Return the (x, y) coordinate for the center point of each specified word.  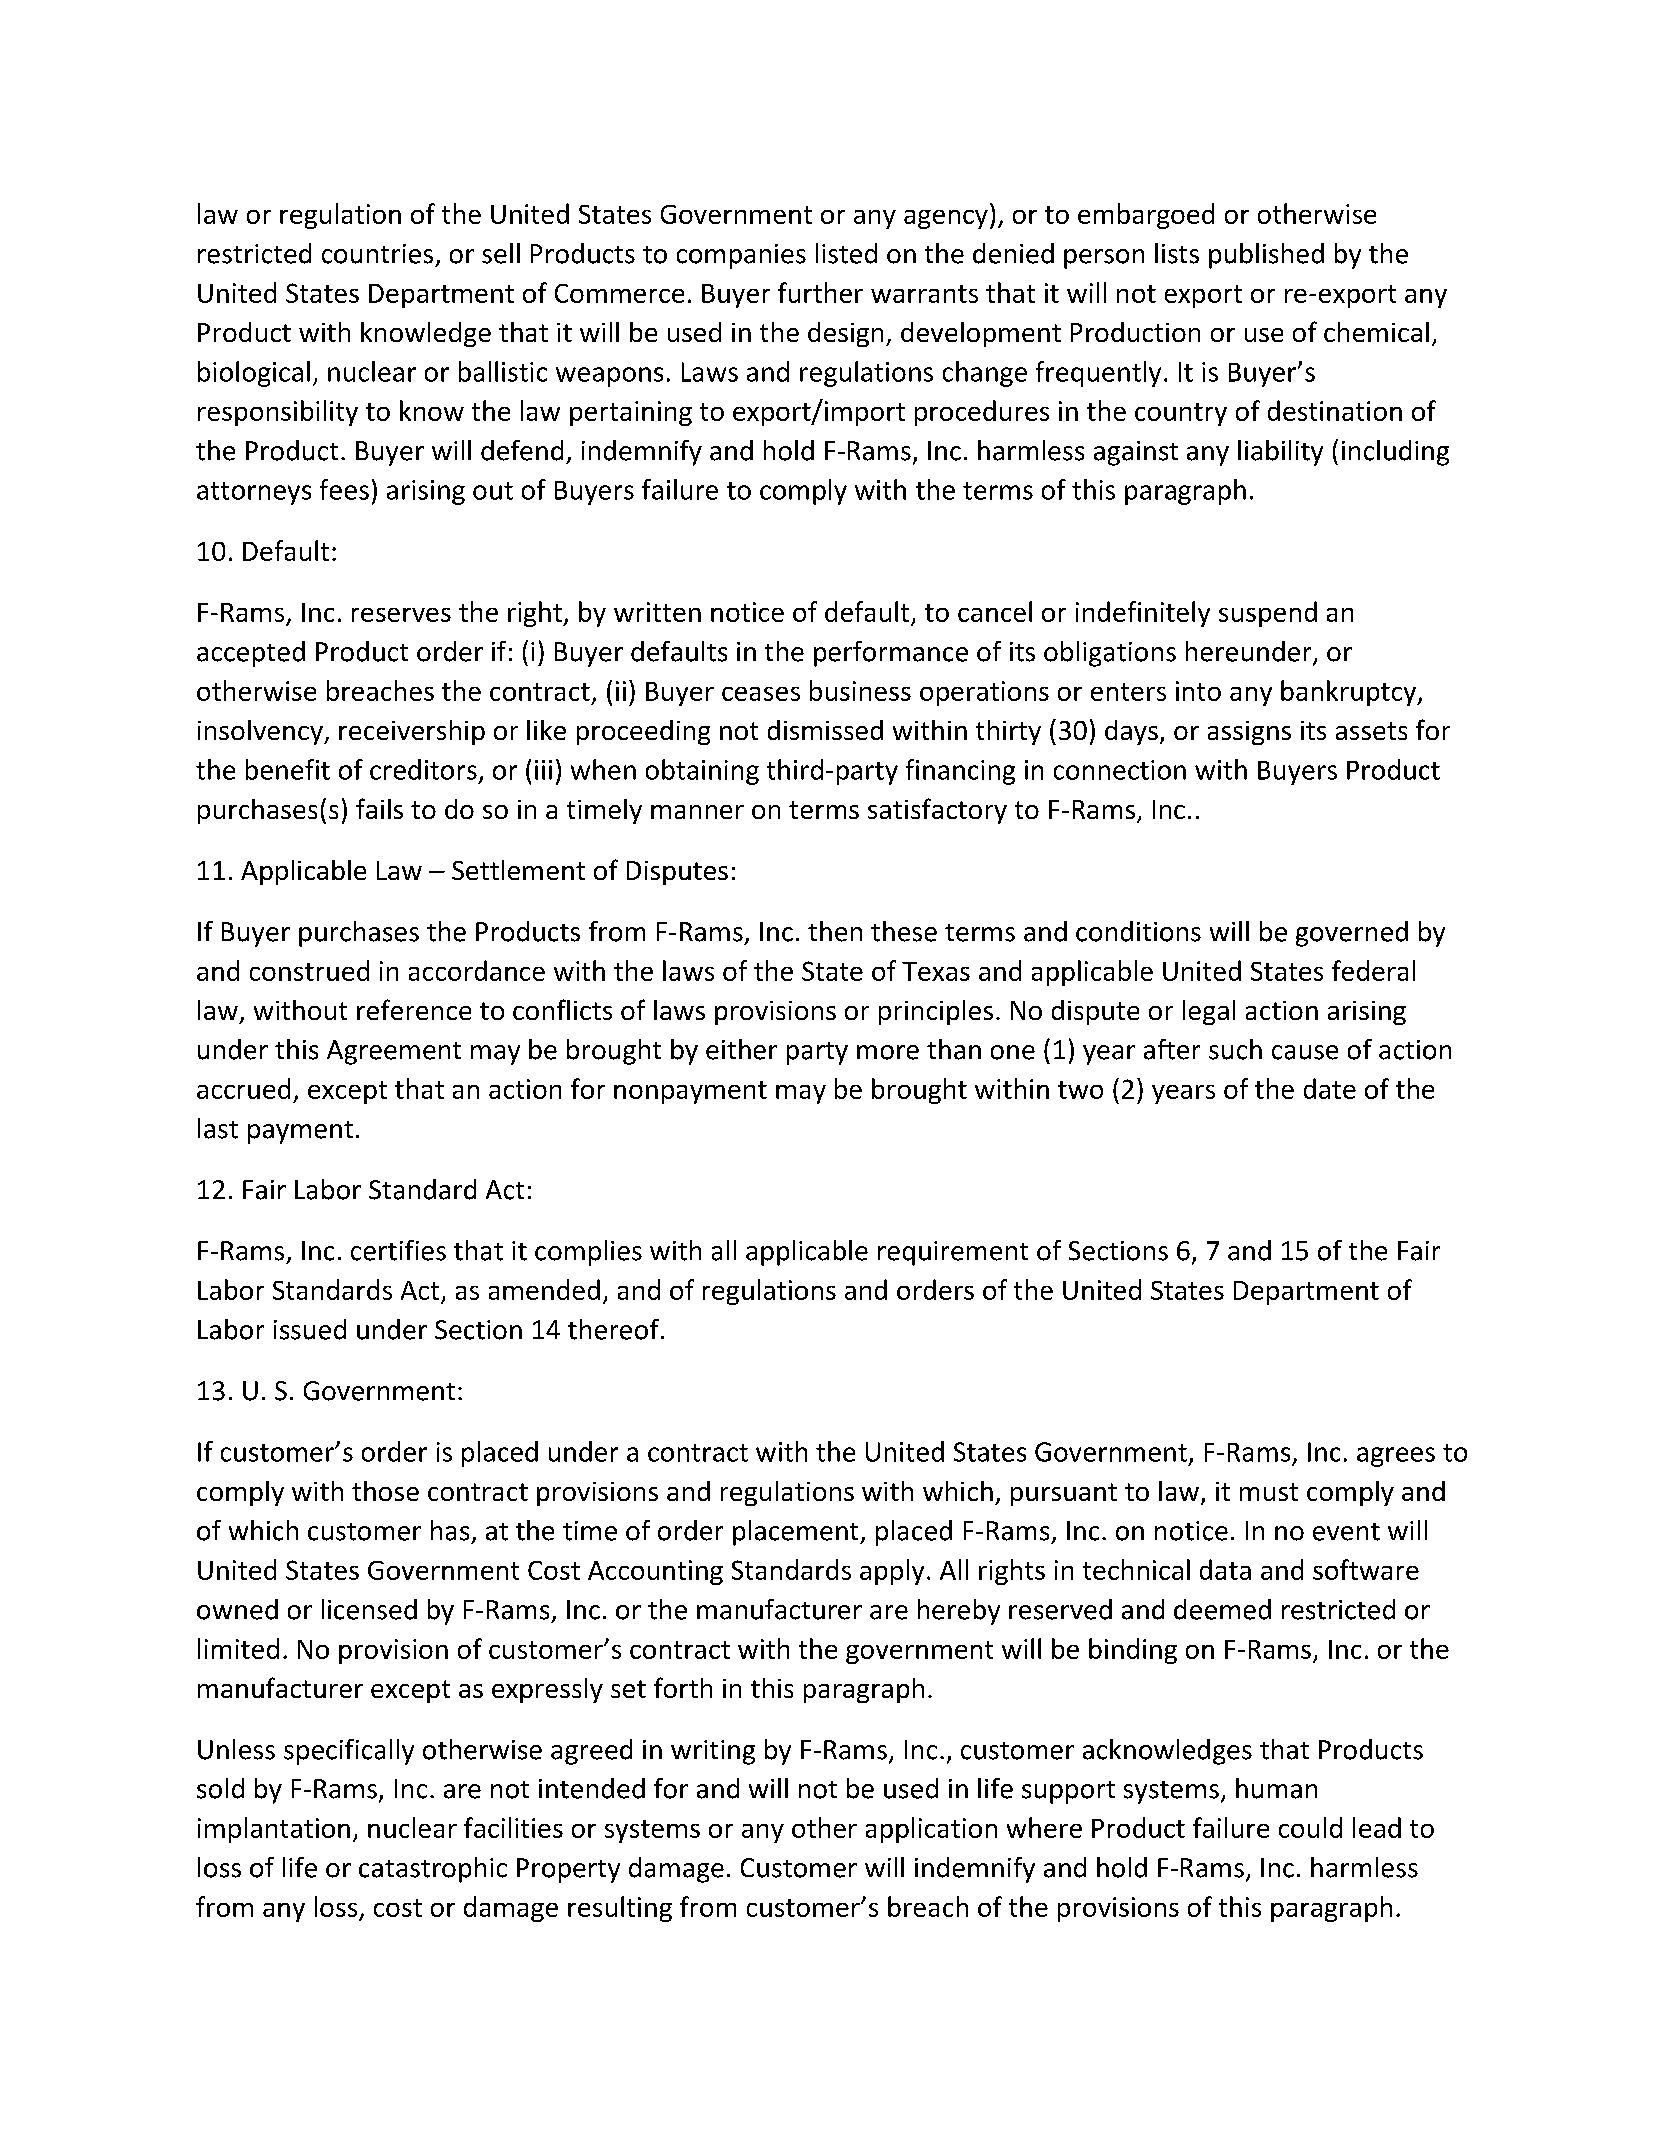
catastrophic (433, 1870)
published (1266, 256)
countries (377, 254)
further (820, 292)
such (1235, 1049)
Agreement (394, 1052)
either (741, 1049)
